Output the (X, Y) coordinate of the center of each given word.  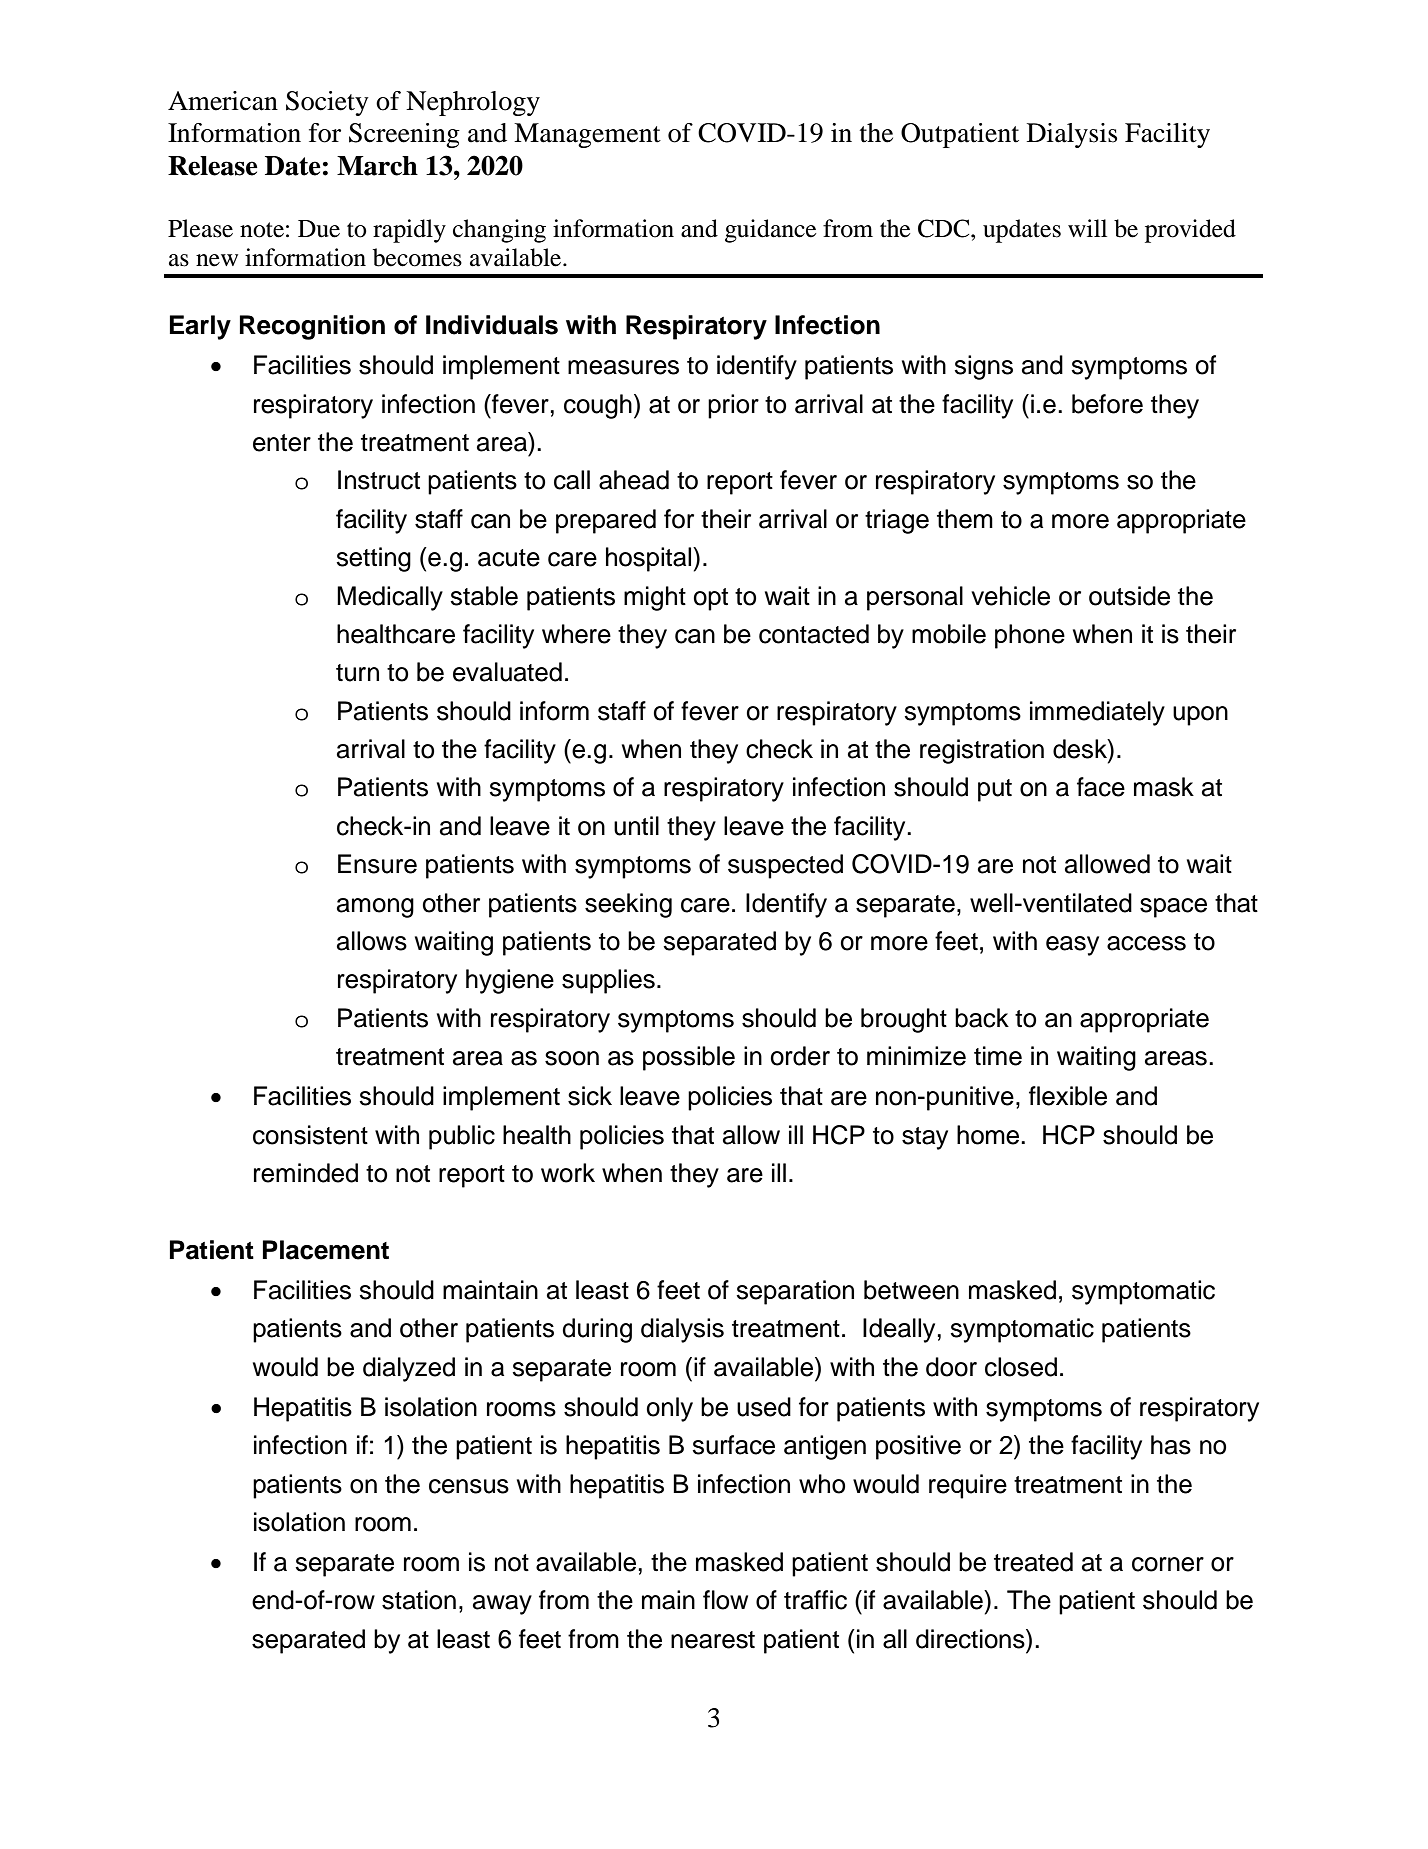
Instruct (379, 480)
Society (327, 103)
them (965, 519)
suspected (785, 866)
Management (587, 135)
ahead (634, 480)
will (1087, 228)
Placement (326, 1250)
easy (1072, 946)
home (989, 1135)
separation (795, 1292)
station (419, 1600)
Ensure (377, 864)
